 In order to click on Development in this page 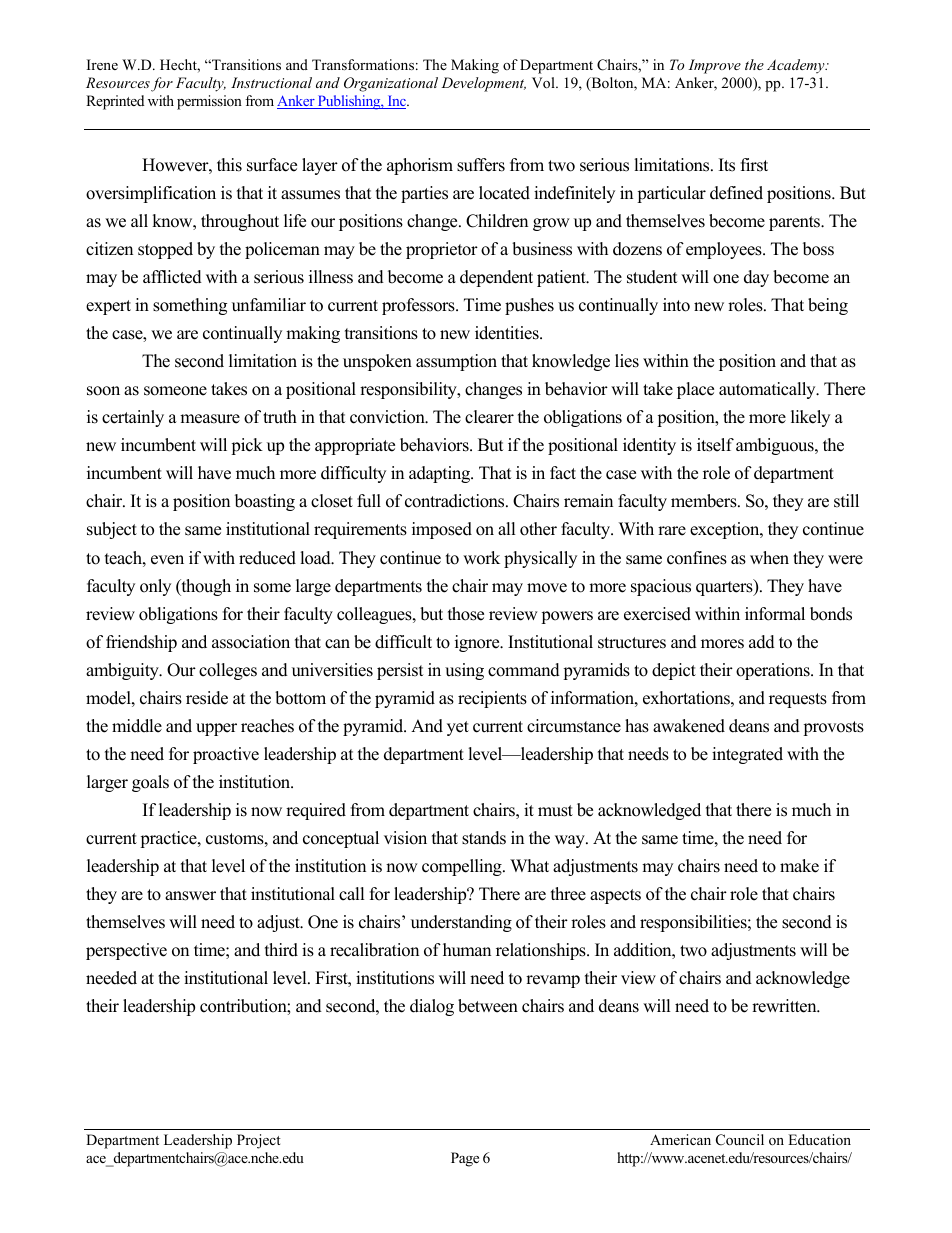, I will do `click(483, 84)`.
